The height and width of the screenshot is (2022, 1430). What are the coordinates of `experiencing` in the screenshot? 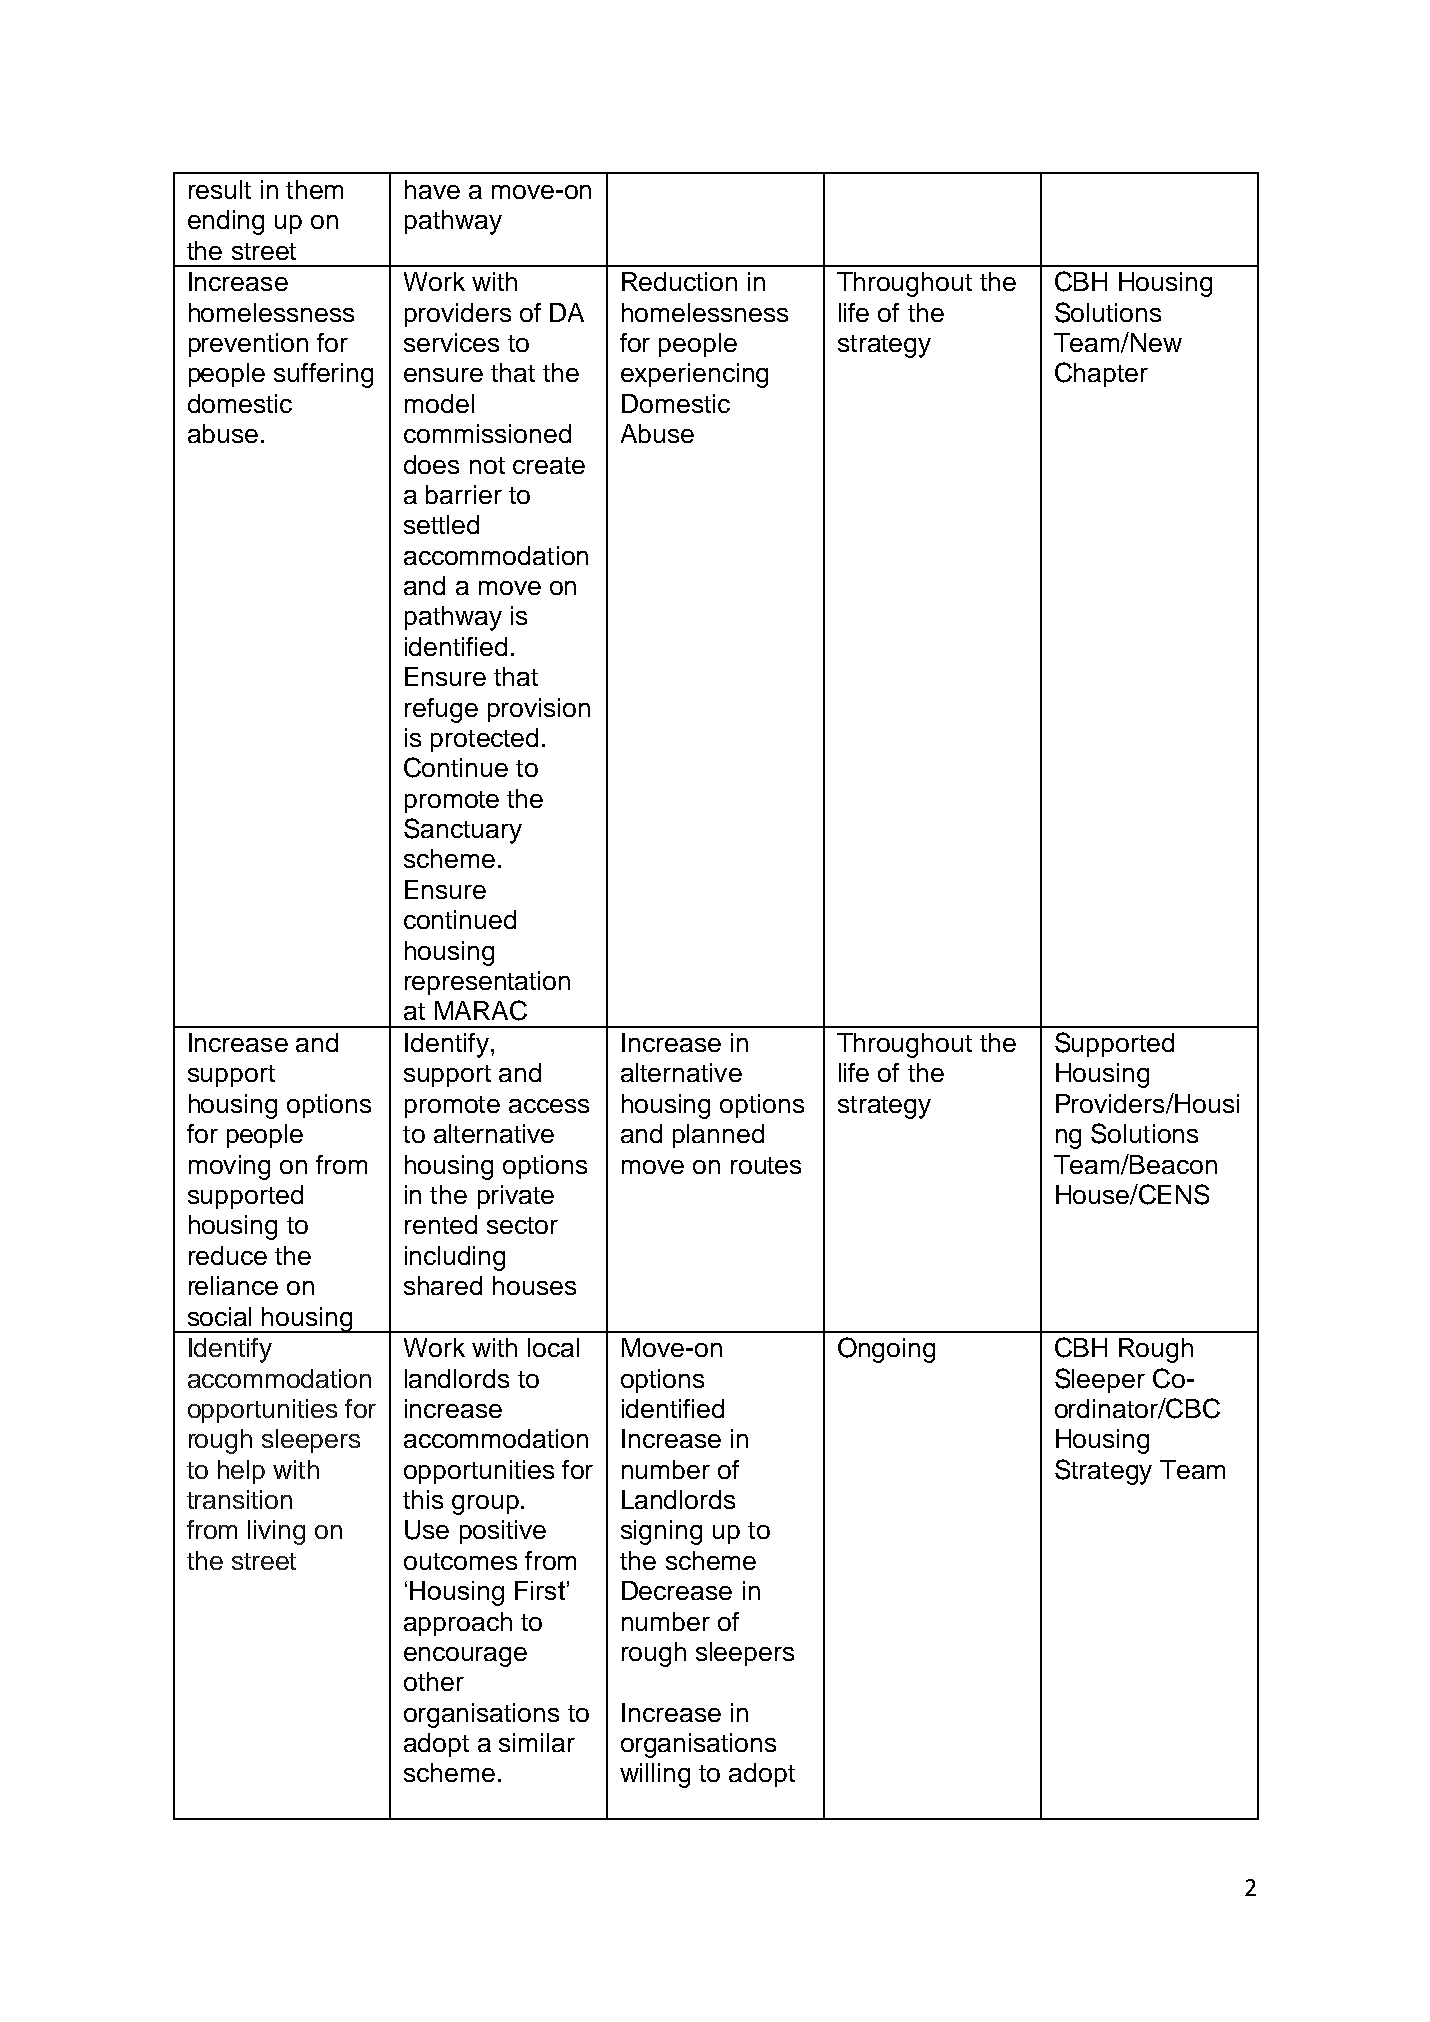 It's located at (694, 375).
